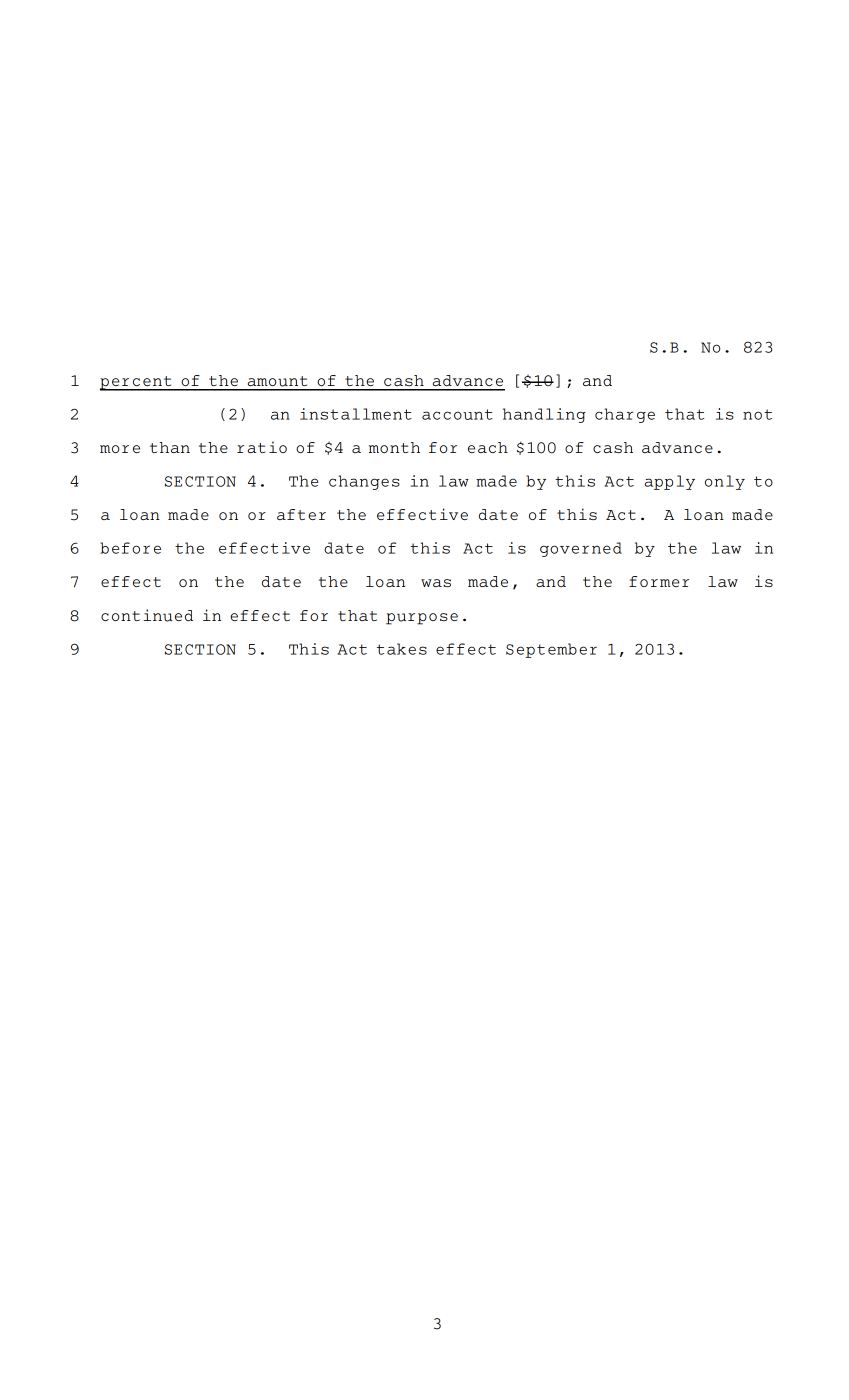 The height and width of the image is (1400, 849). Describe the element at coordinates (137, 383) in the image. I see `percent` at that location.
